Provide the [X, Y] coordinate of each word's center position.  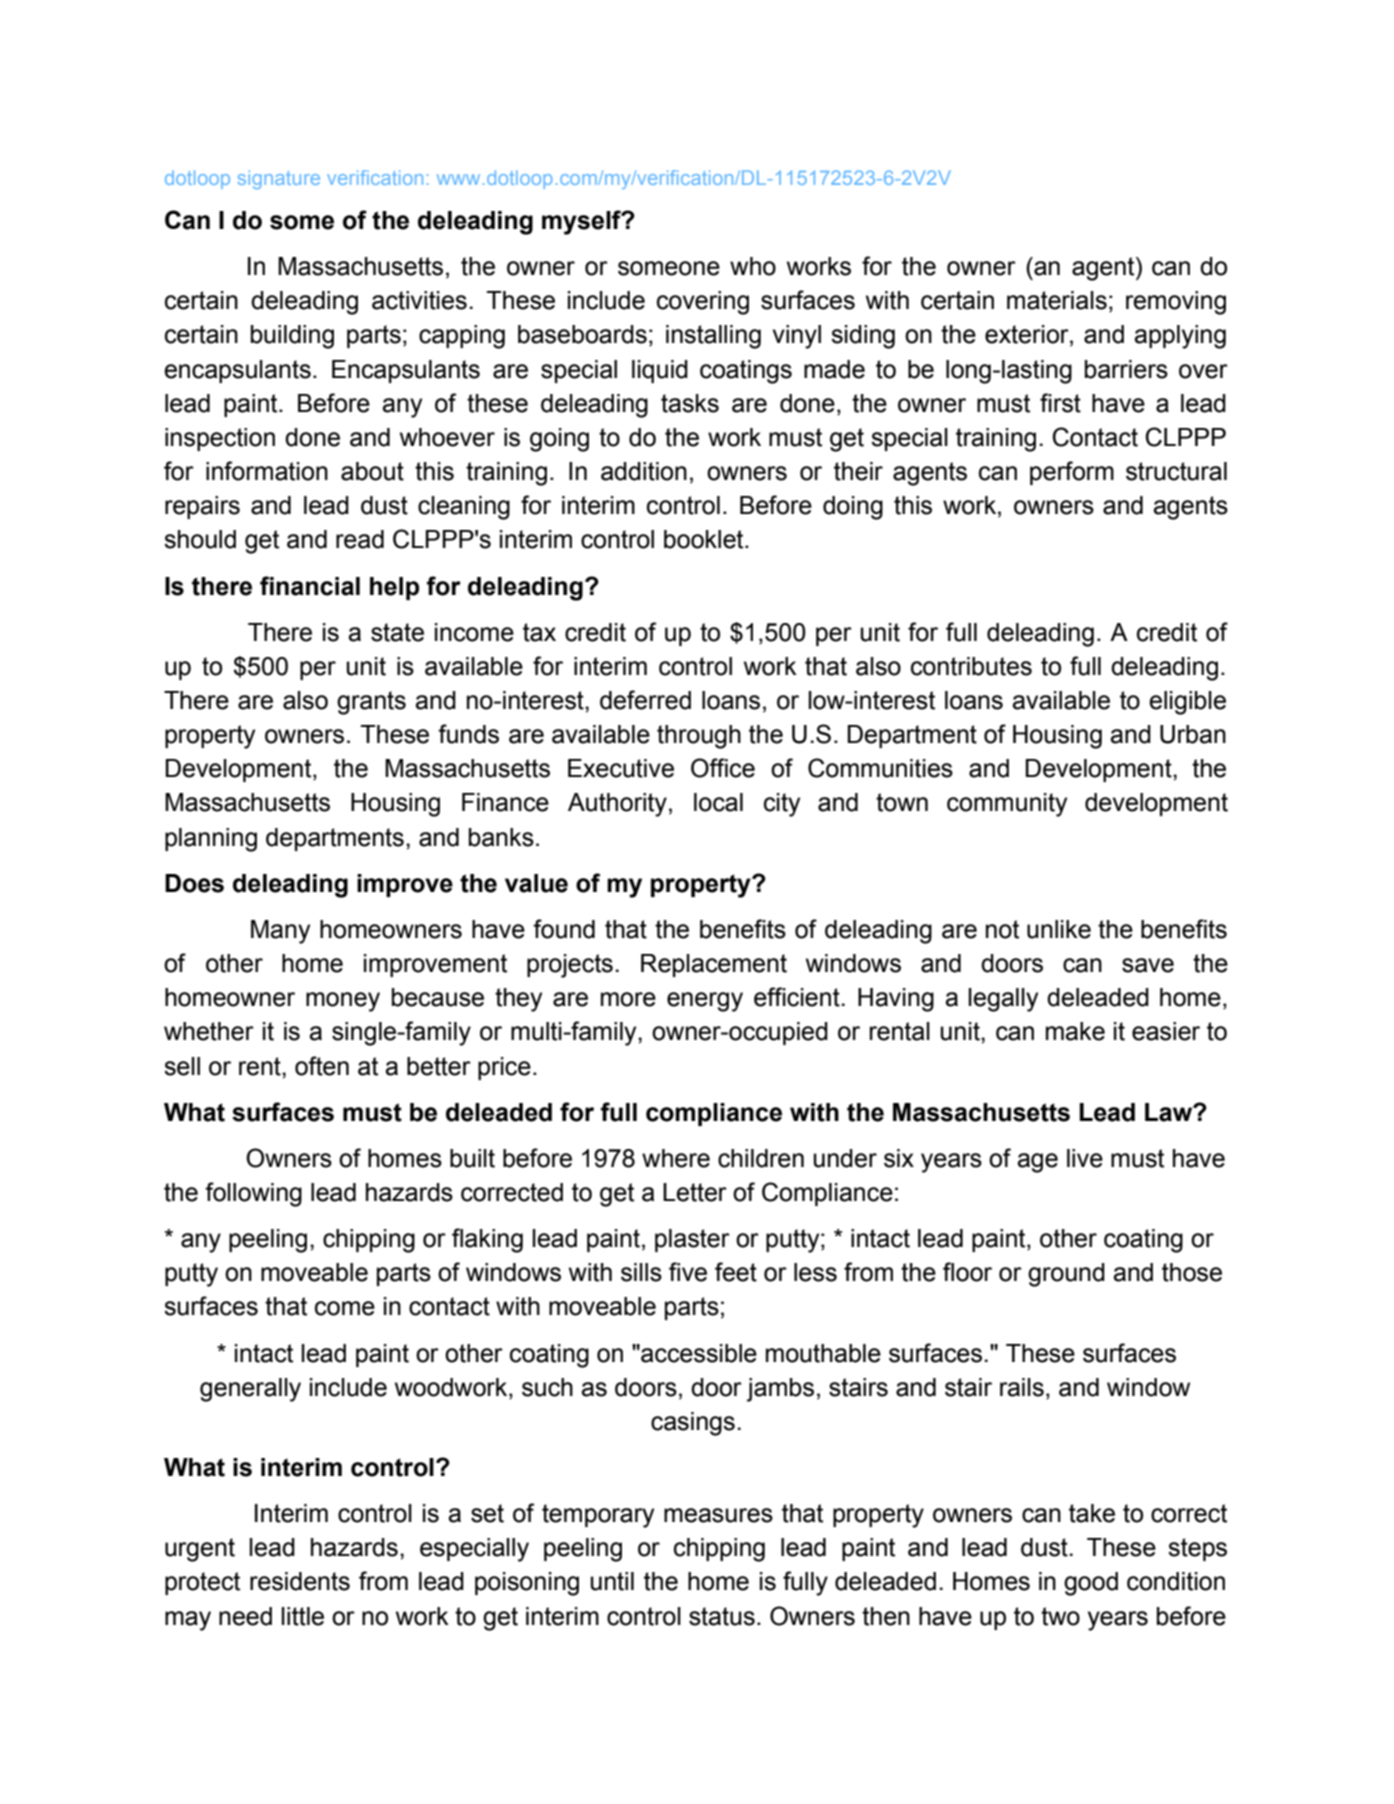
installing [713, 337]
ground [1066, 1275]
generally [250, 1390]
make [1075, 1031]
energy [705, 1002]
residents [300, 1581]
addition [644, 471]
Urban [1193, 734]
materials [1057, 300]
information [267, 471]
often [322, 1066]
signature [279, 179]
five [688, 1272]
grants [371, 703]
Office [723, 768]
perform [1072, 473]
